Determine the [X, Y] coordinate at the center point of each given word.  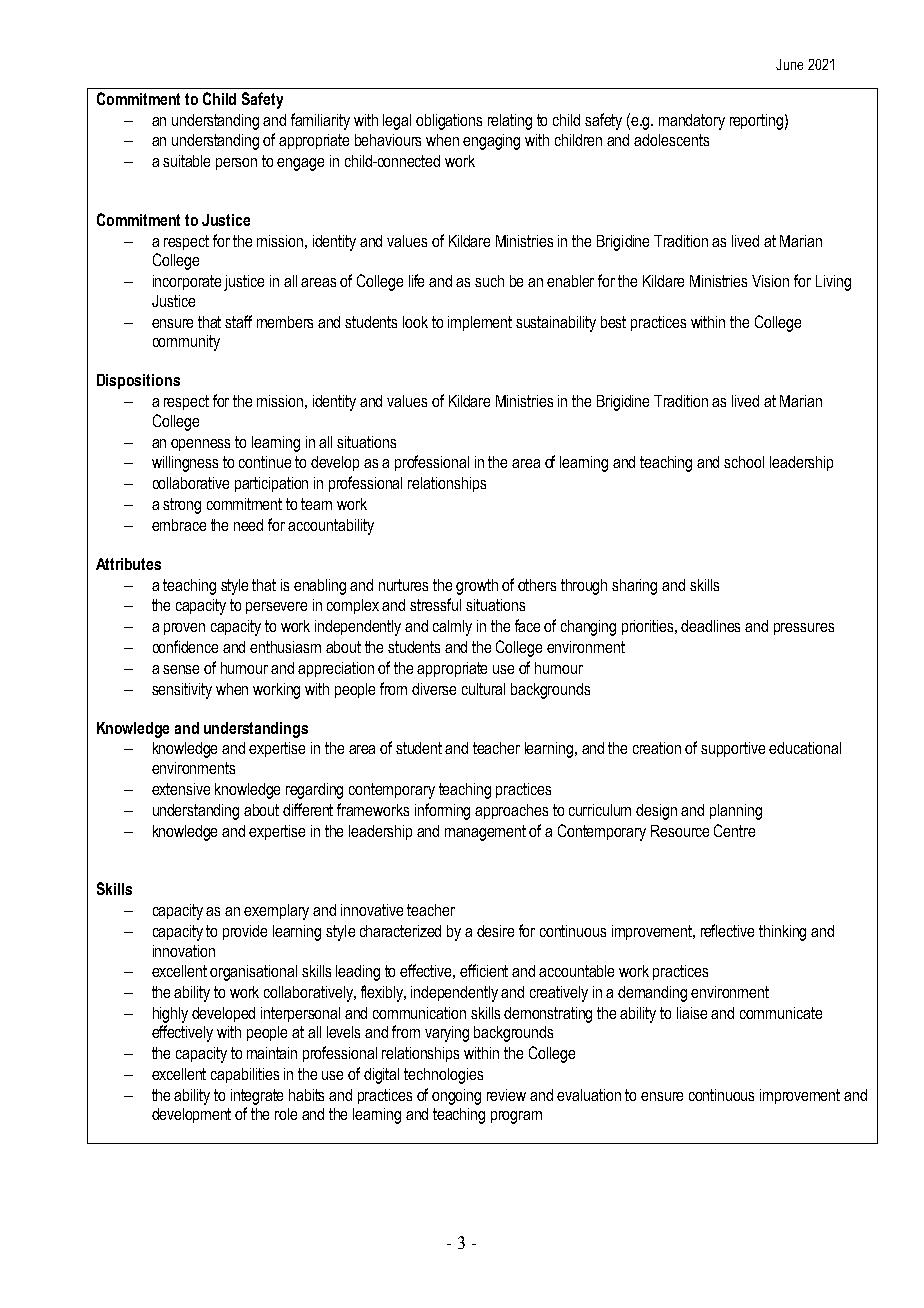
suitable [186, 161]
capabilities [245, 1075]
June [789, 64]
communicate [781, 1013]
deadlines [710, 626]
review [506, 1095]
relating [510, 122]
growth [477, 587]
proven [184, 629]
